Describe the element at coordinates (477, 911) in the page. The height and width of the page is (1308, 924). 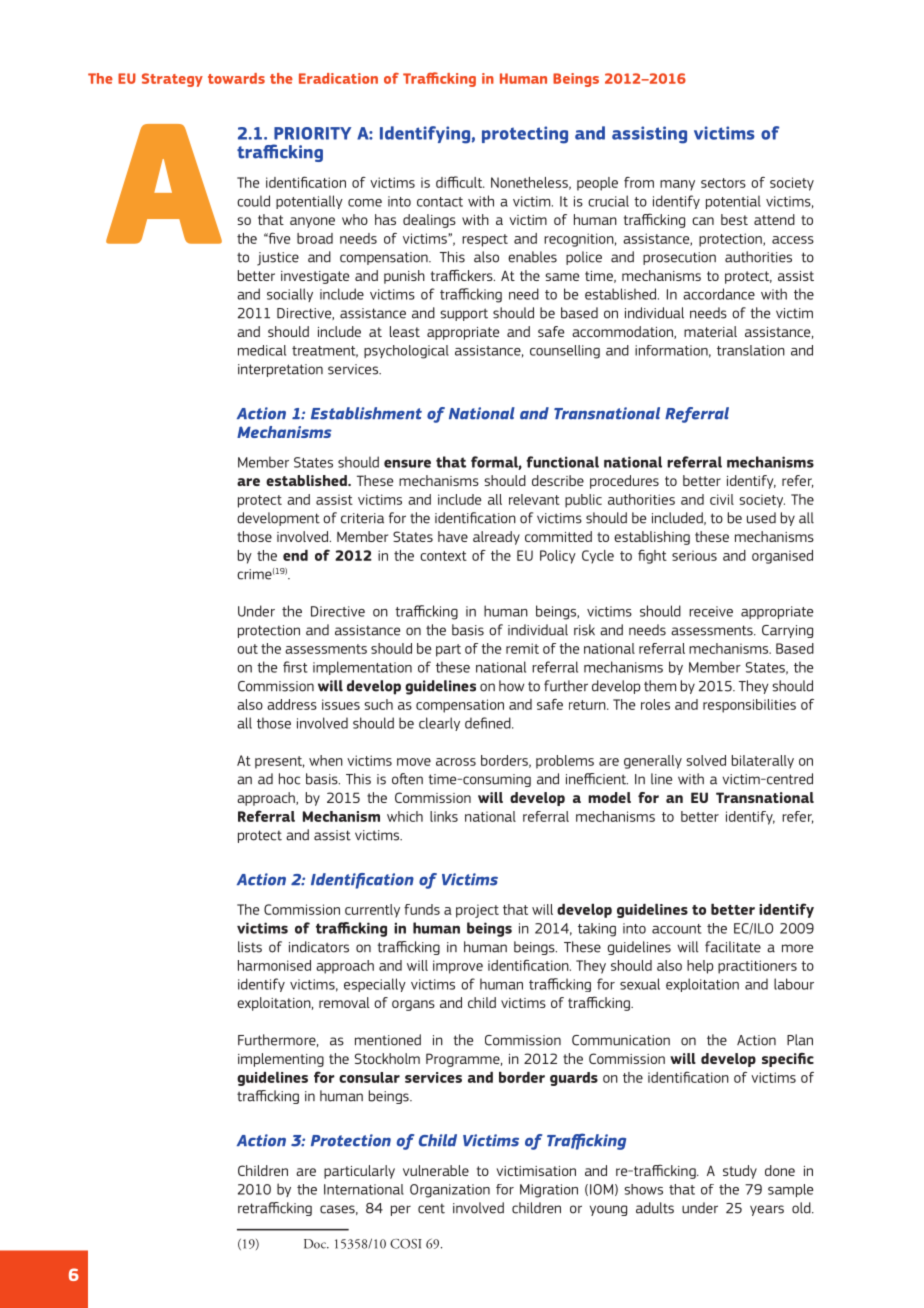
I see `project` at that location.
